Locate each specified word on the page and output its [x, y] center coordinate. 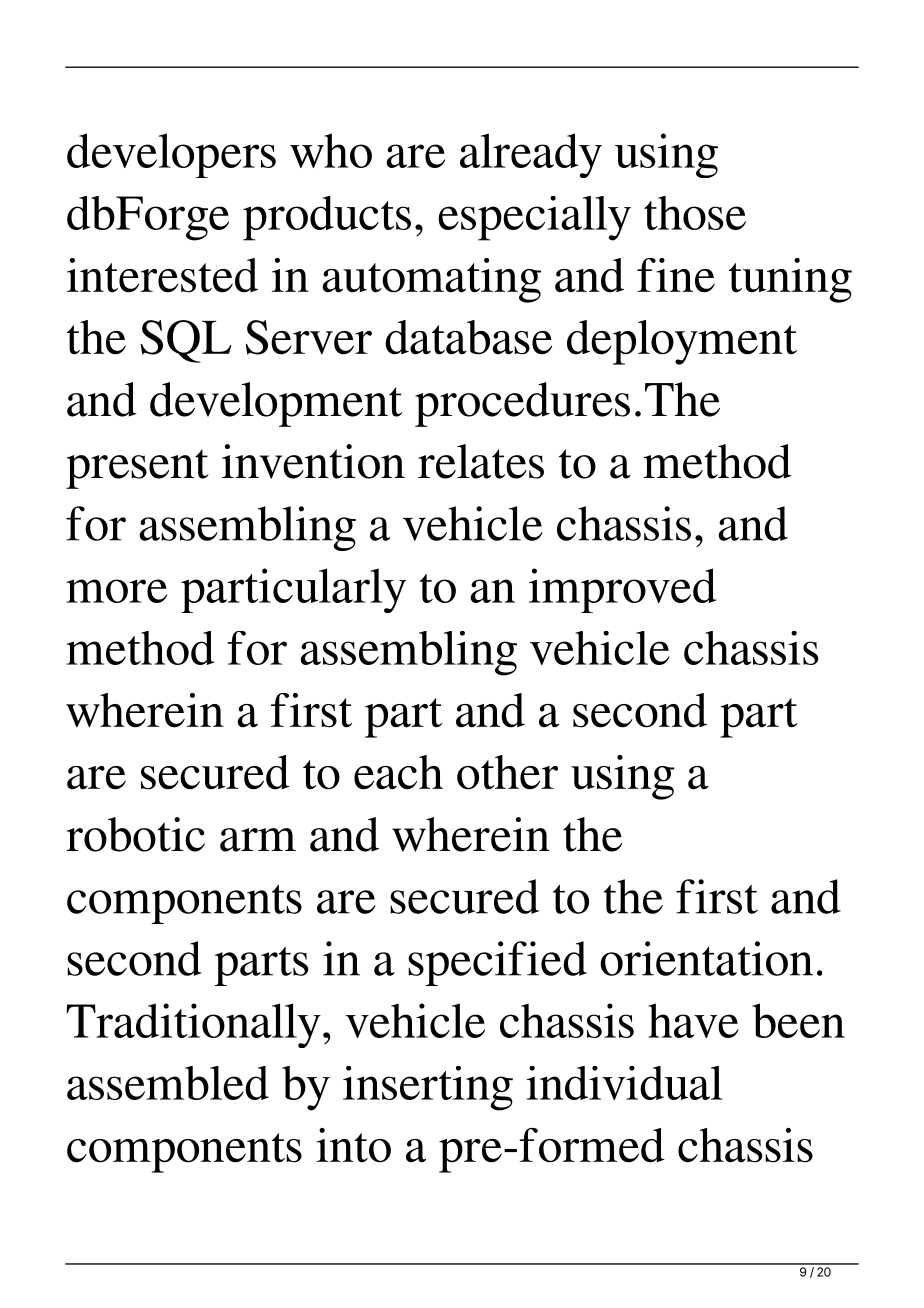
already [531, 155]
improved [622, 590]
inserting [428, 1088]
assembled [168, 1083]
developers [171, 155]
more [116, 591]
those [695, 213]
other [507, 772]
